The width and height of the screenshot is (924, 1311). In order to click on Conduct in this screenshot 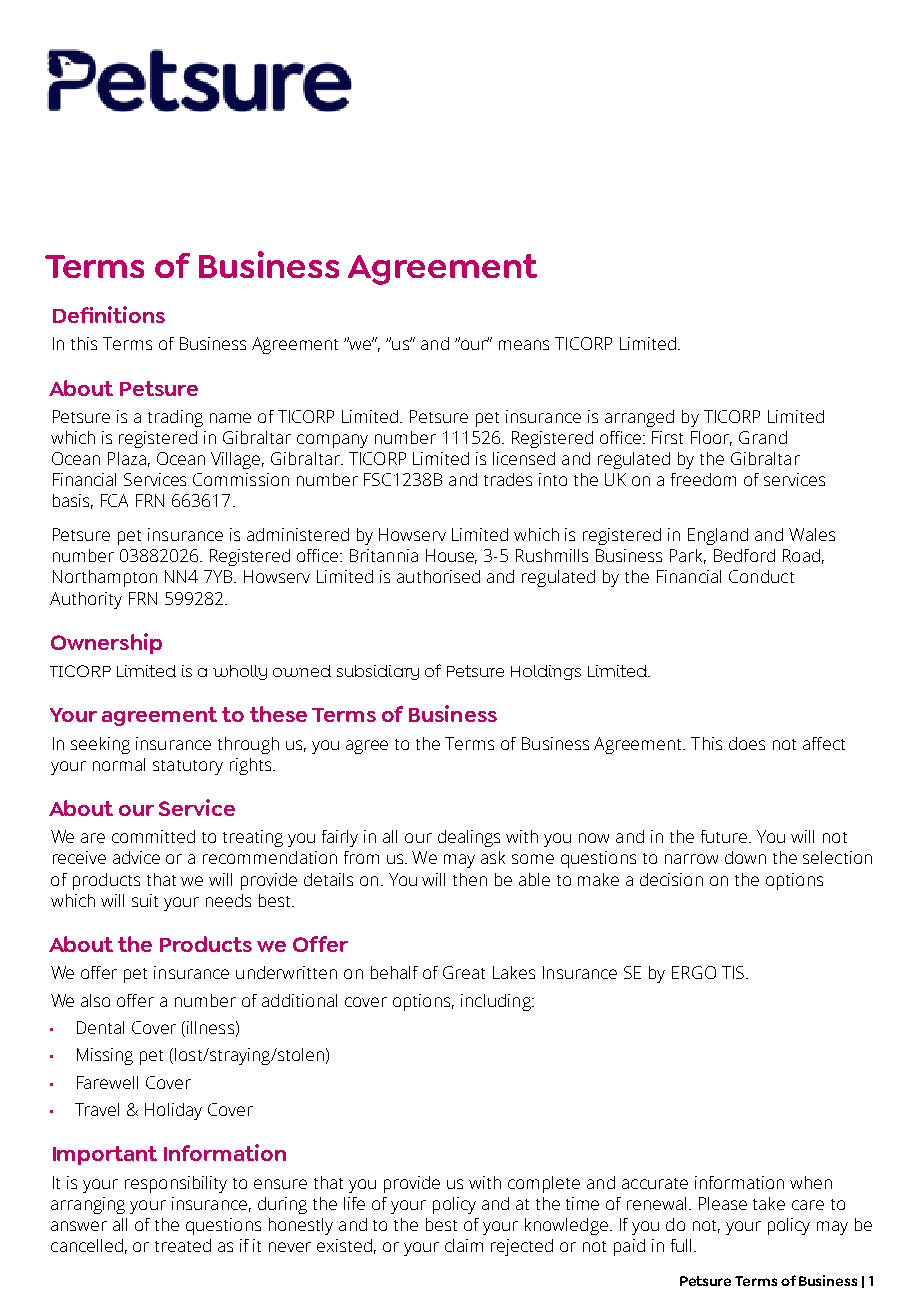, I will do `click(761, 576)`.
